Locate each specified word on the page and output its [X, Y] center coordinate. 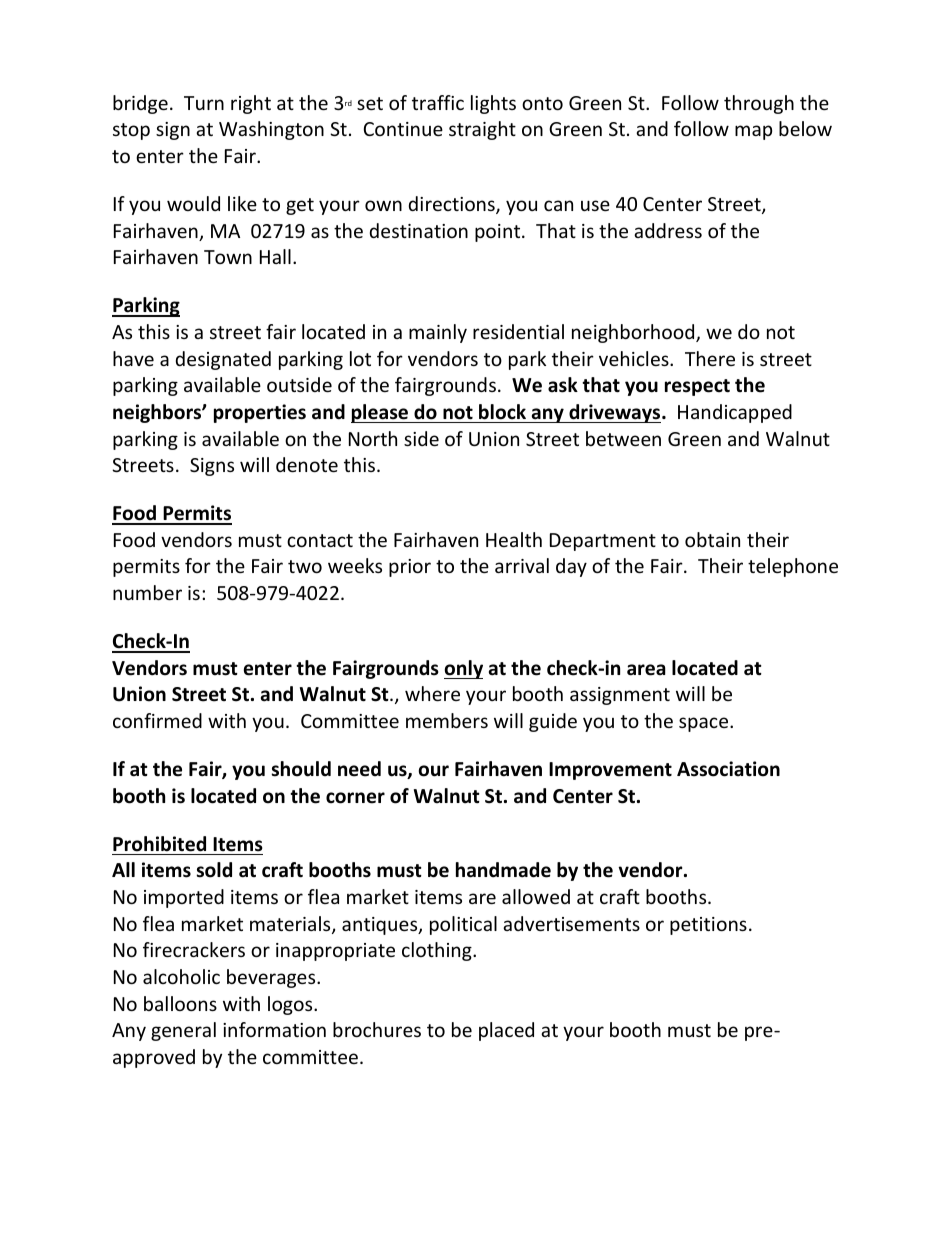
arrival [522, 565]
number [147, 592]
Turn [204, 103]
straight [482, 130]
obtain [712, 539]
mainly [438, 333]
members [447, 720]
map [753, 132]
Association [728, 769]
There [710, 358]
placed [506, 1031]
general [183, 1031]
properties [260, 413]
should [301, 769]
